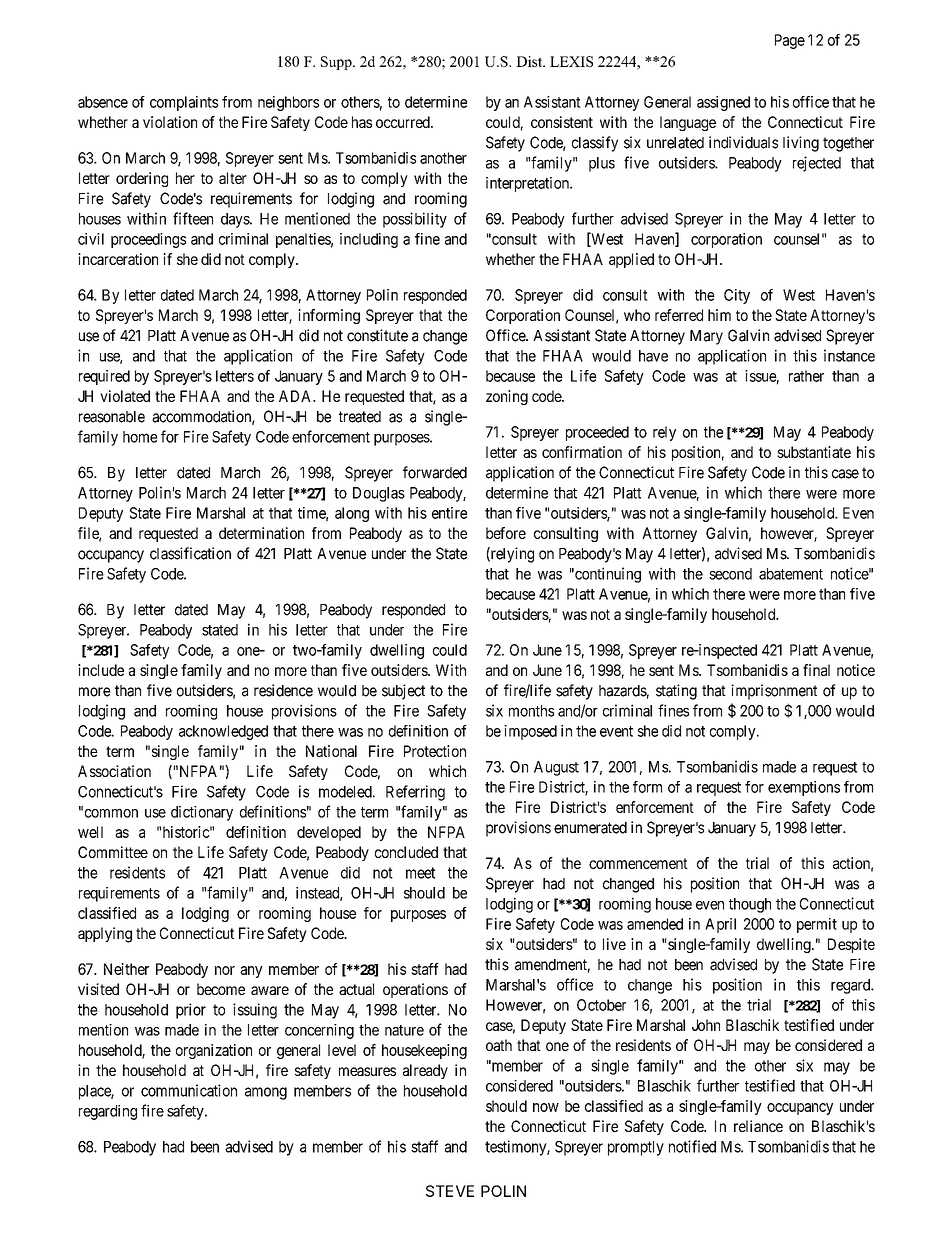 This screenshot has height=1233, width=952. What do you see at coordinates (450, 1191) in the screenshot?
I see `STEVE` at bounding box center [450, 1191].
